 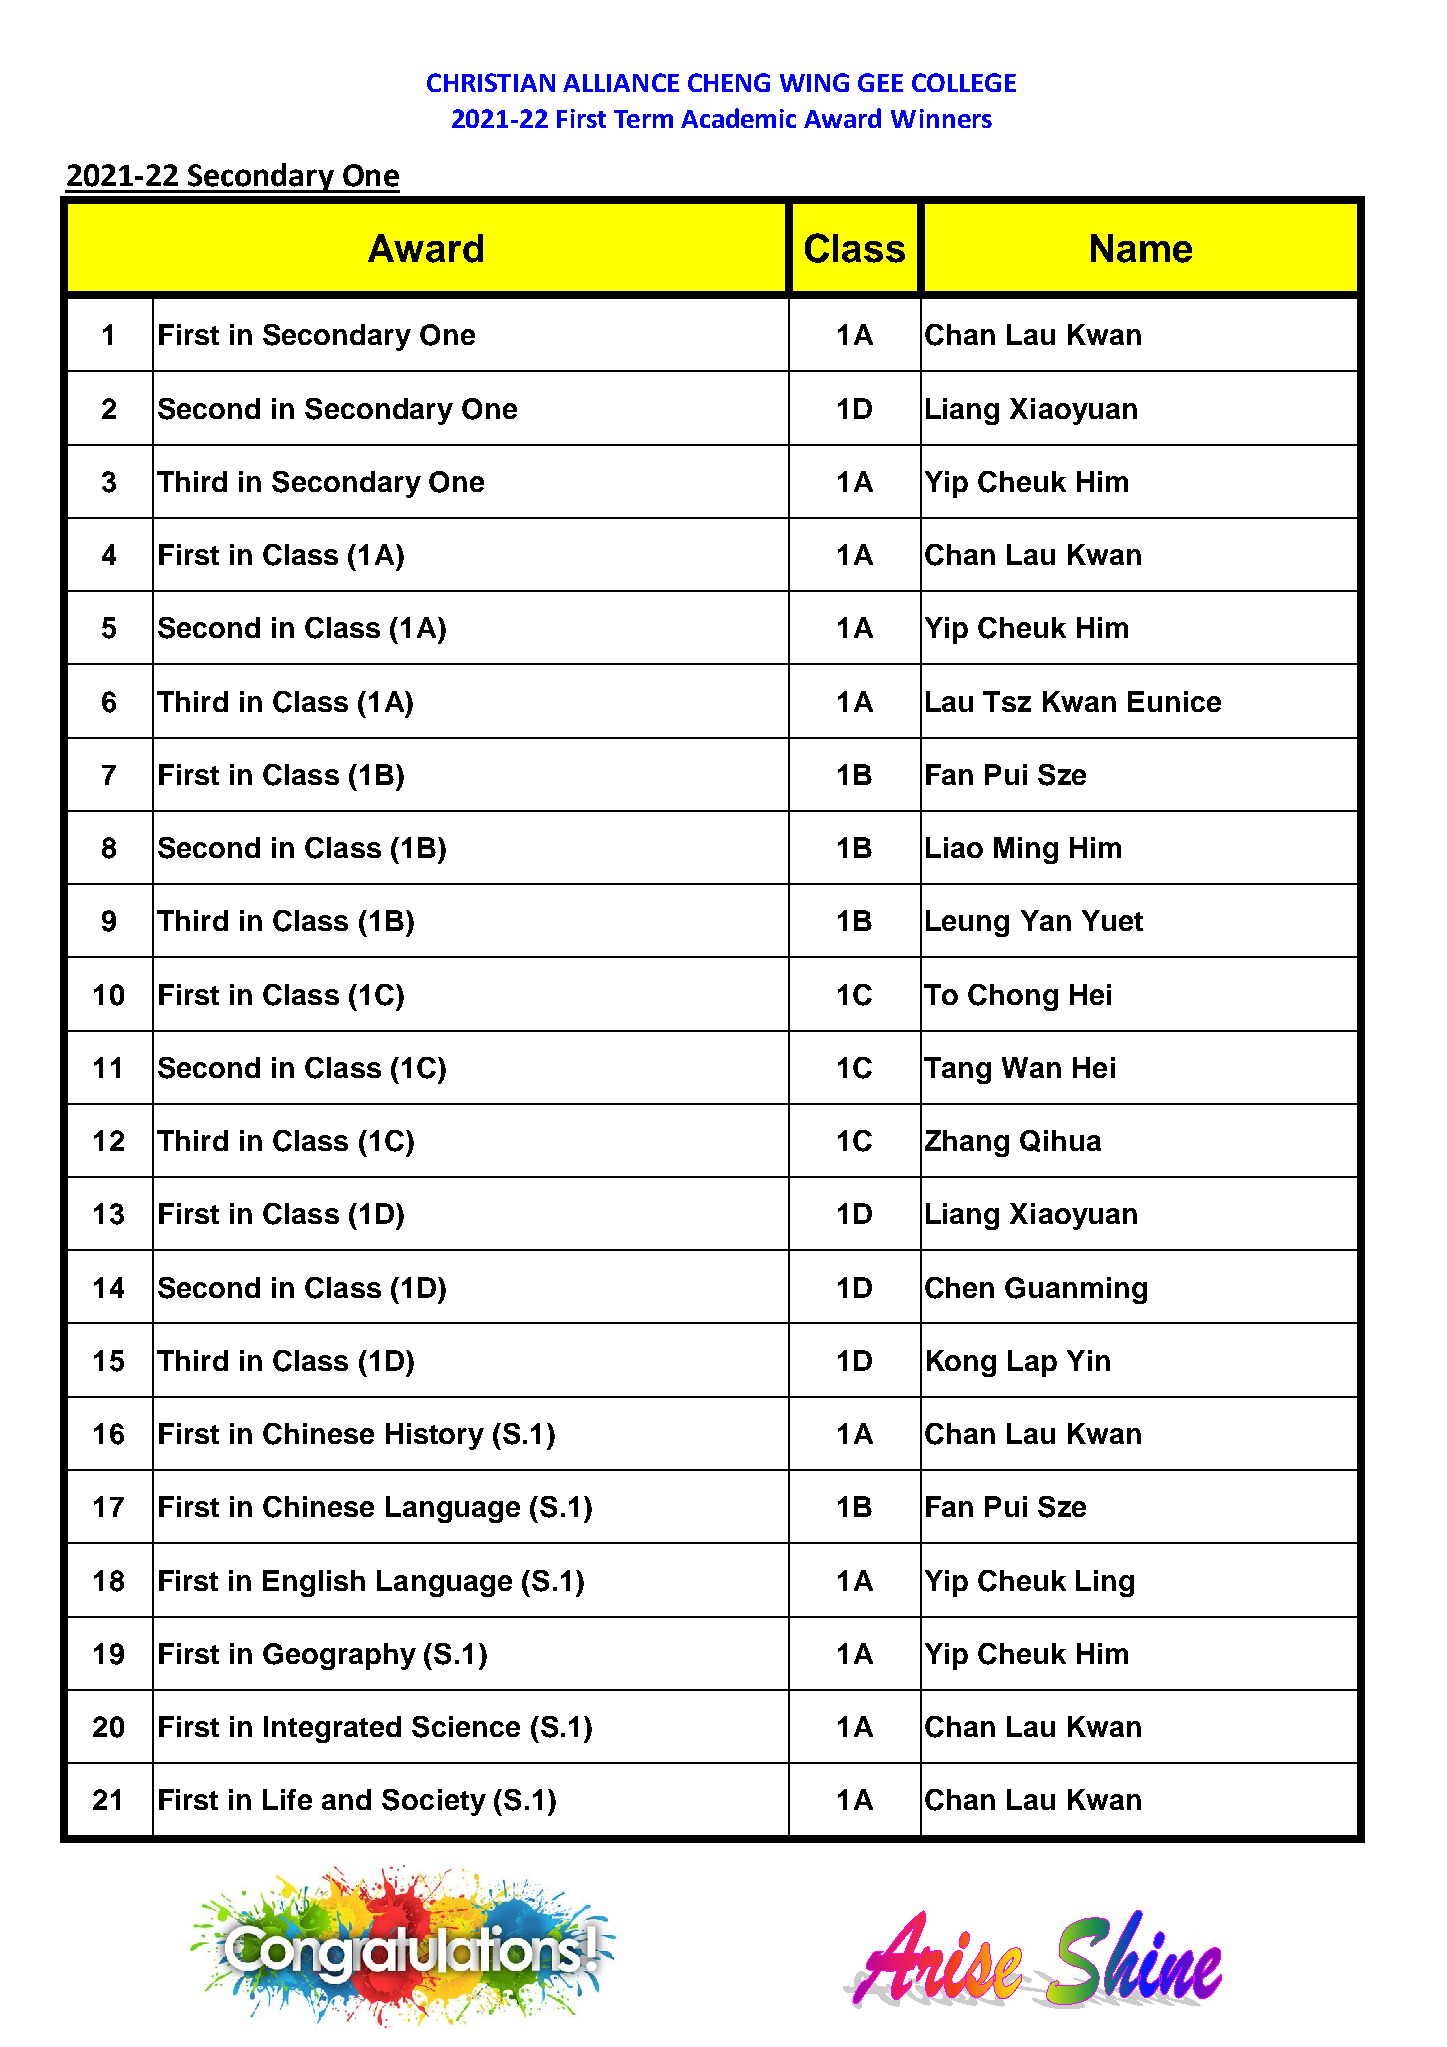 What do you see at coordinates (967, 923) in the image?
I see `Leung` at bounding box center [967, 923].
